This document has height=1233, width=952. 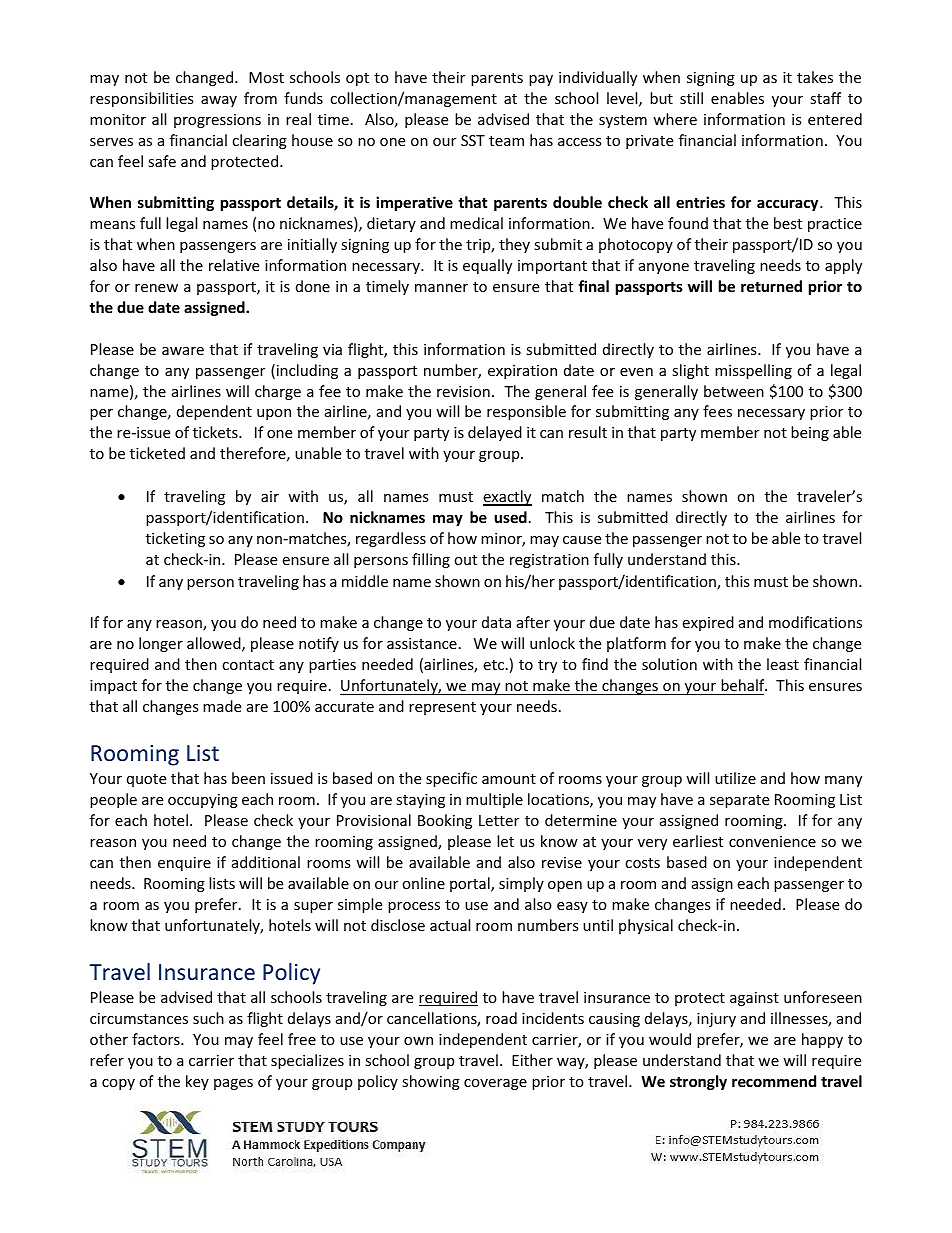 I want to click on expired, so click(x=708, y=623).
